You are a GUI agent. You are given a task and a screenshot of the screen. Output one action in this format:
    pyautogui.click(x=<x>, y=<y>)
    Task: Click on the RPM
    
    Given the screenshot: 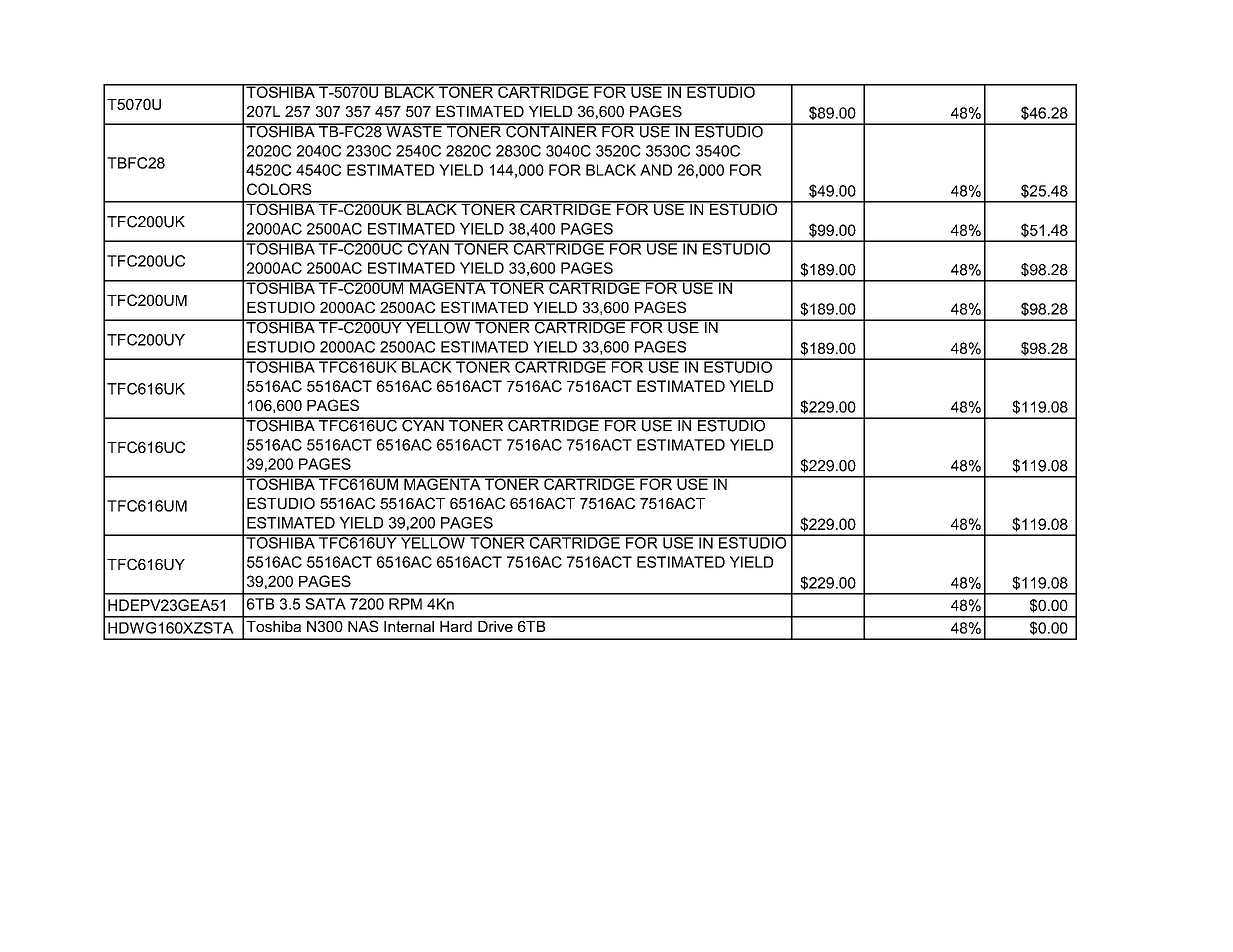 What is the action you would take?
    pyautogui.click(x=405, y=604)
